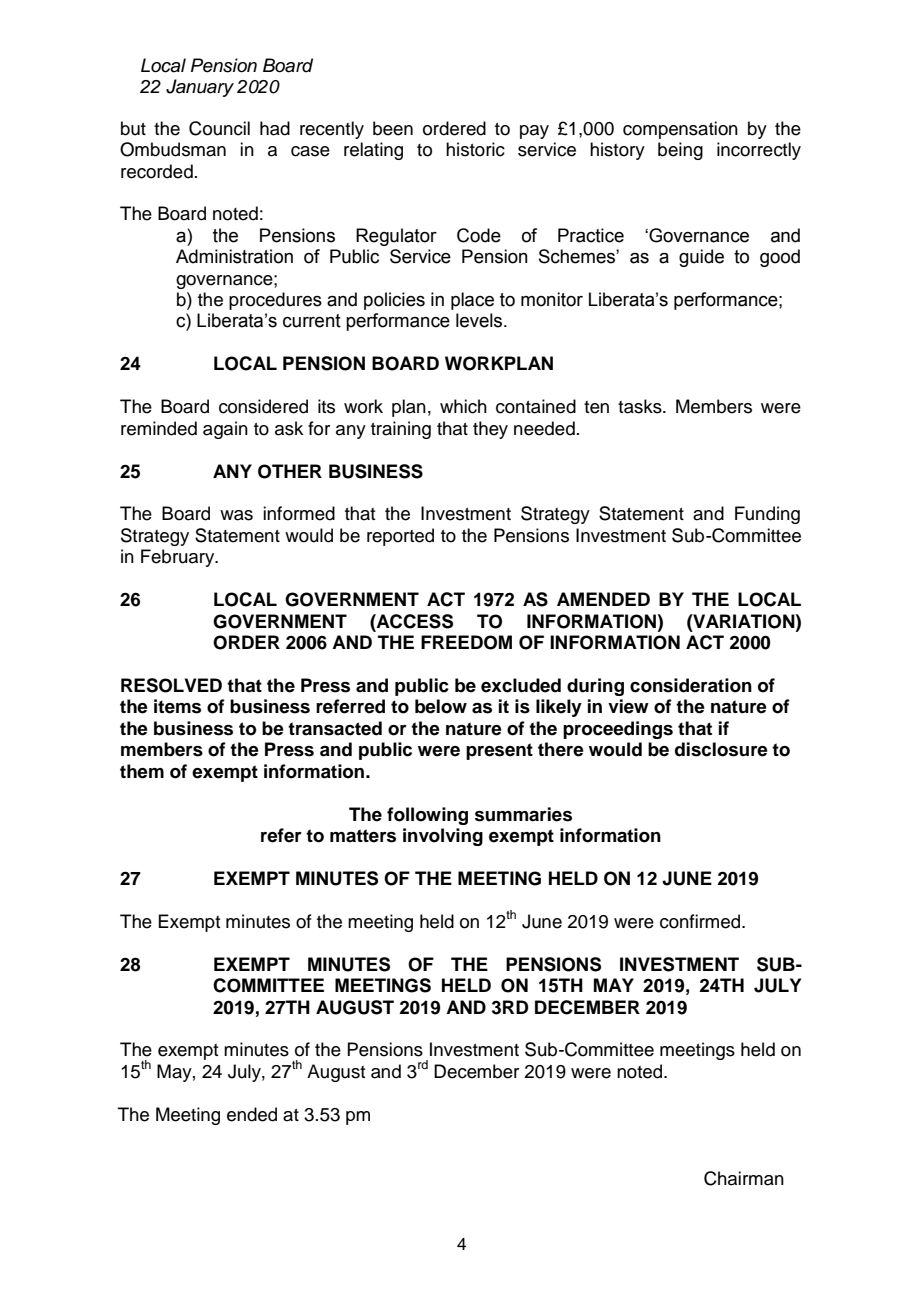 The image size is (924, 1308). Describe the element at coordinates (475, 149) in the screenshot. I see `historic` at that location.
